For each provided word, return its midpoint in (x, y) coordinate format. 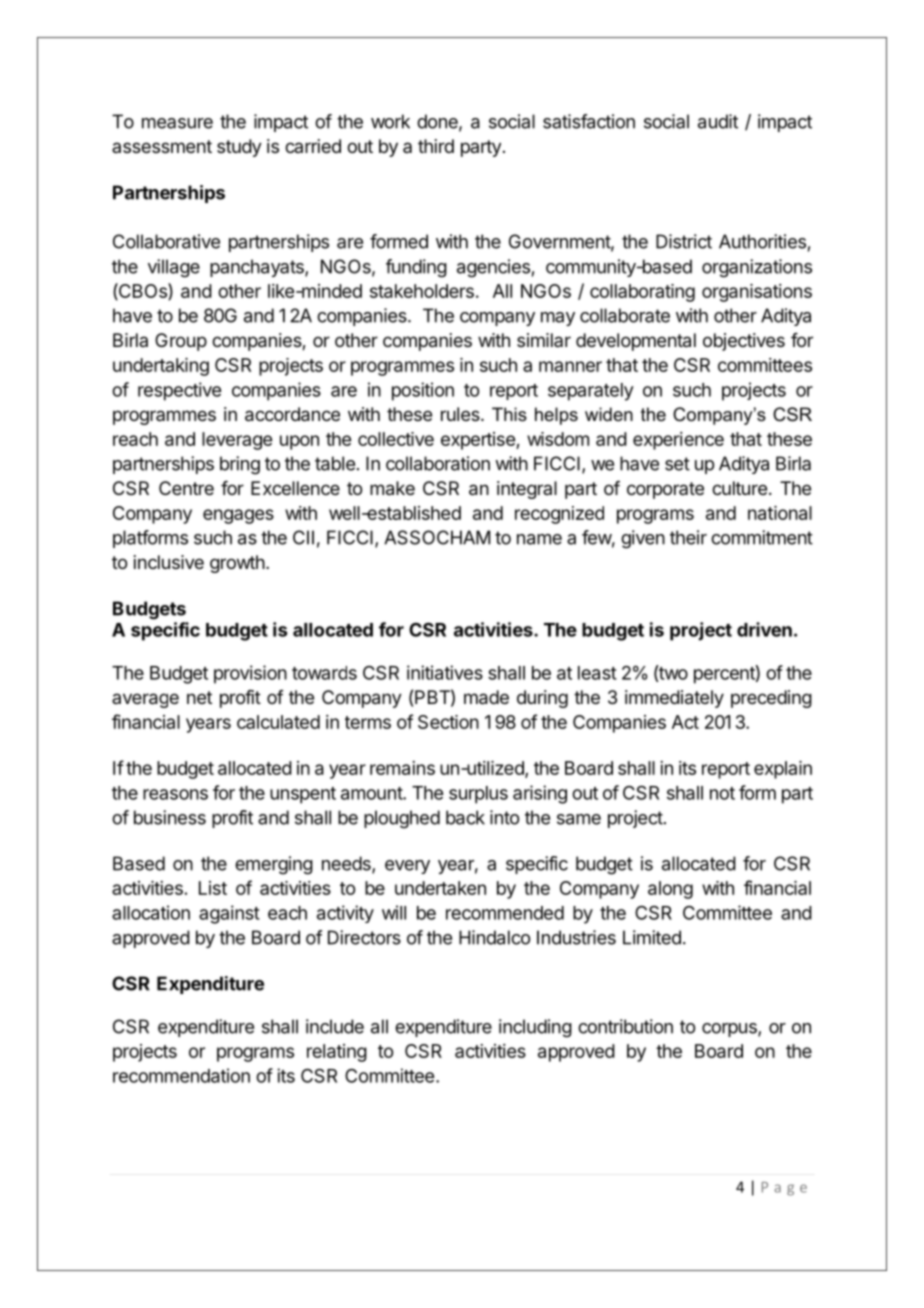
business (170, 817)
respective (179, 391)
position (423, 391)
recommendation (181, 1075)
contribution (625, 1026)
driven (764, 629)
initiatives (445, 672)
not (722, 793)
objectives (744, 342)
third (436, 146)
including (535, 1028)
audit (718, 121)
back (465, 817)
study (239, 148)
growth (237, 564)
